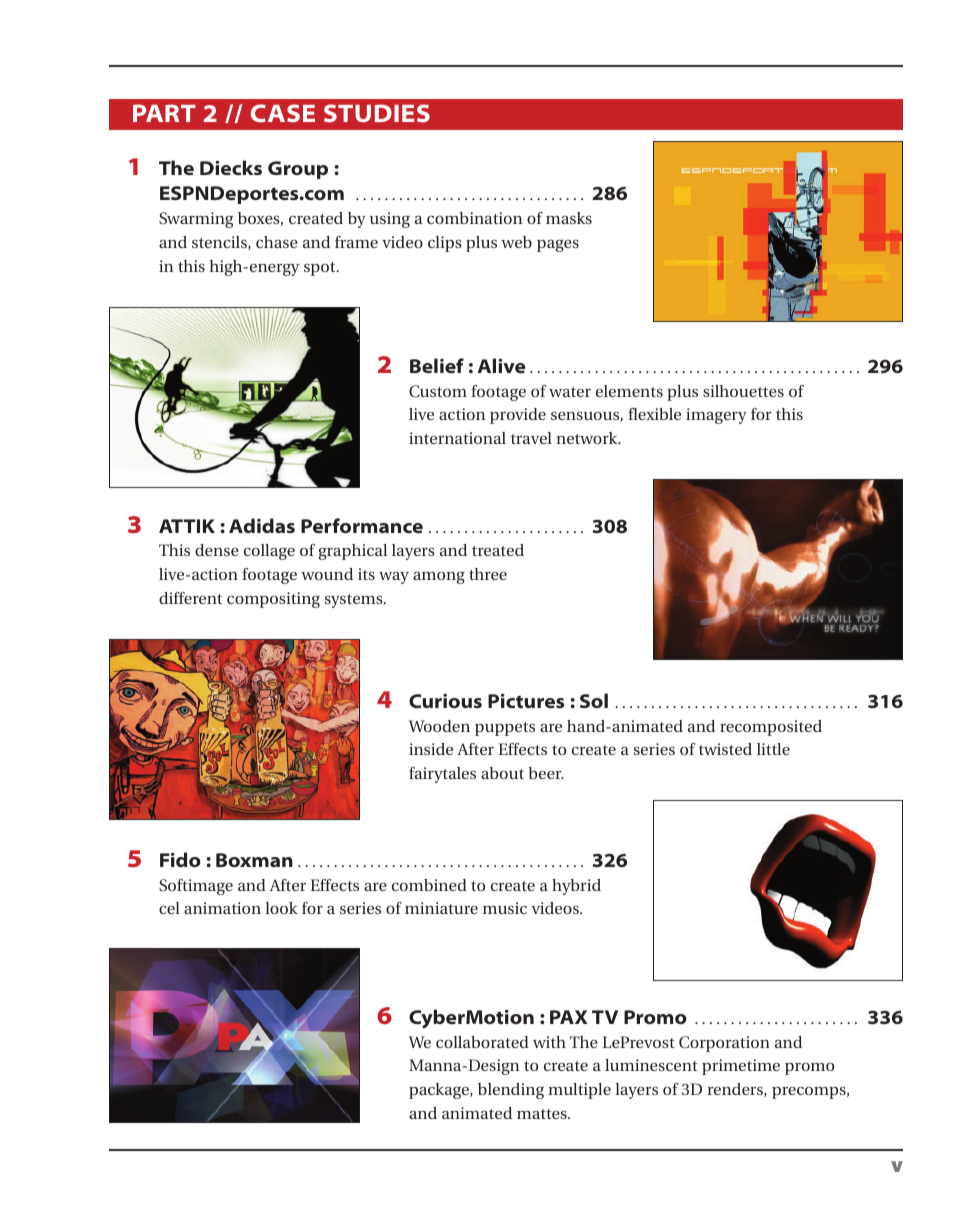  I want to click on compositing, so click(273, 600).
